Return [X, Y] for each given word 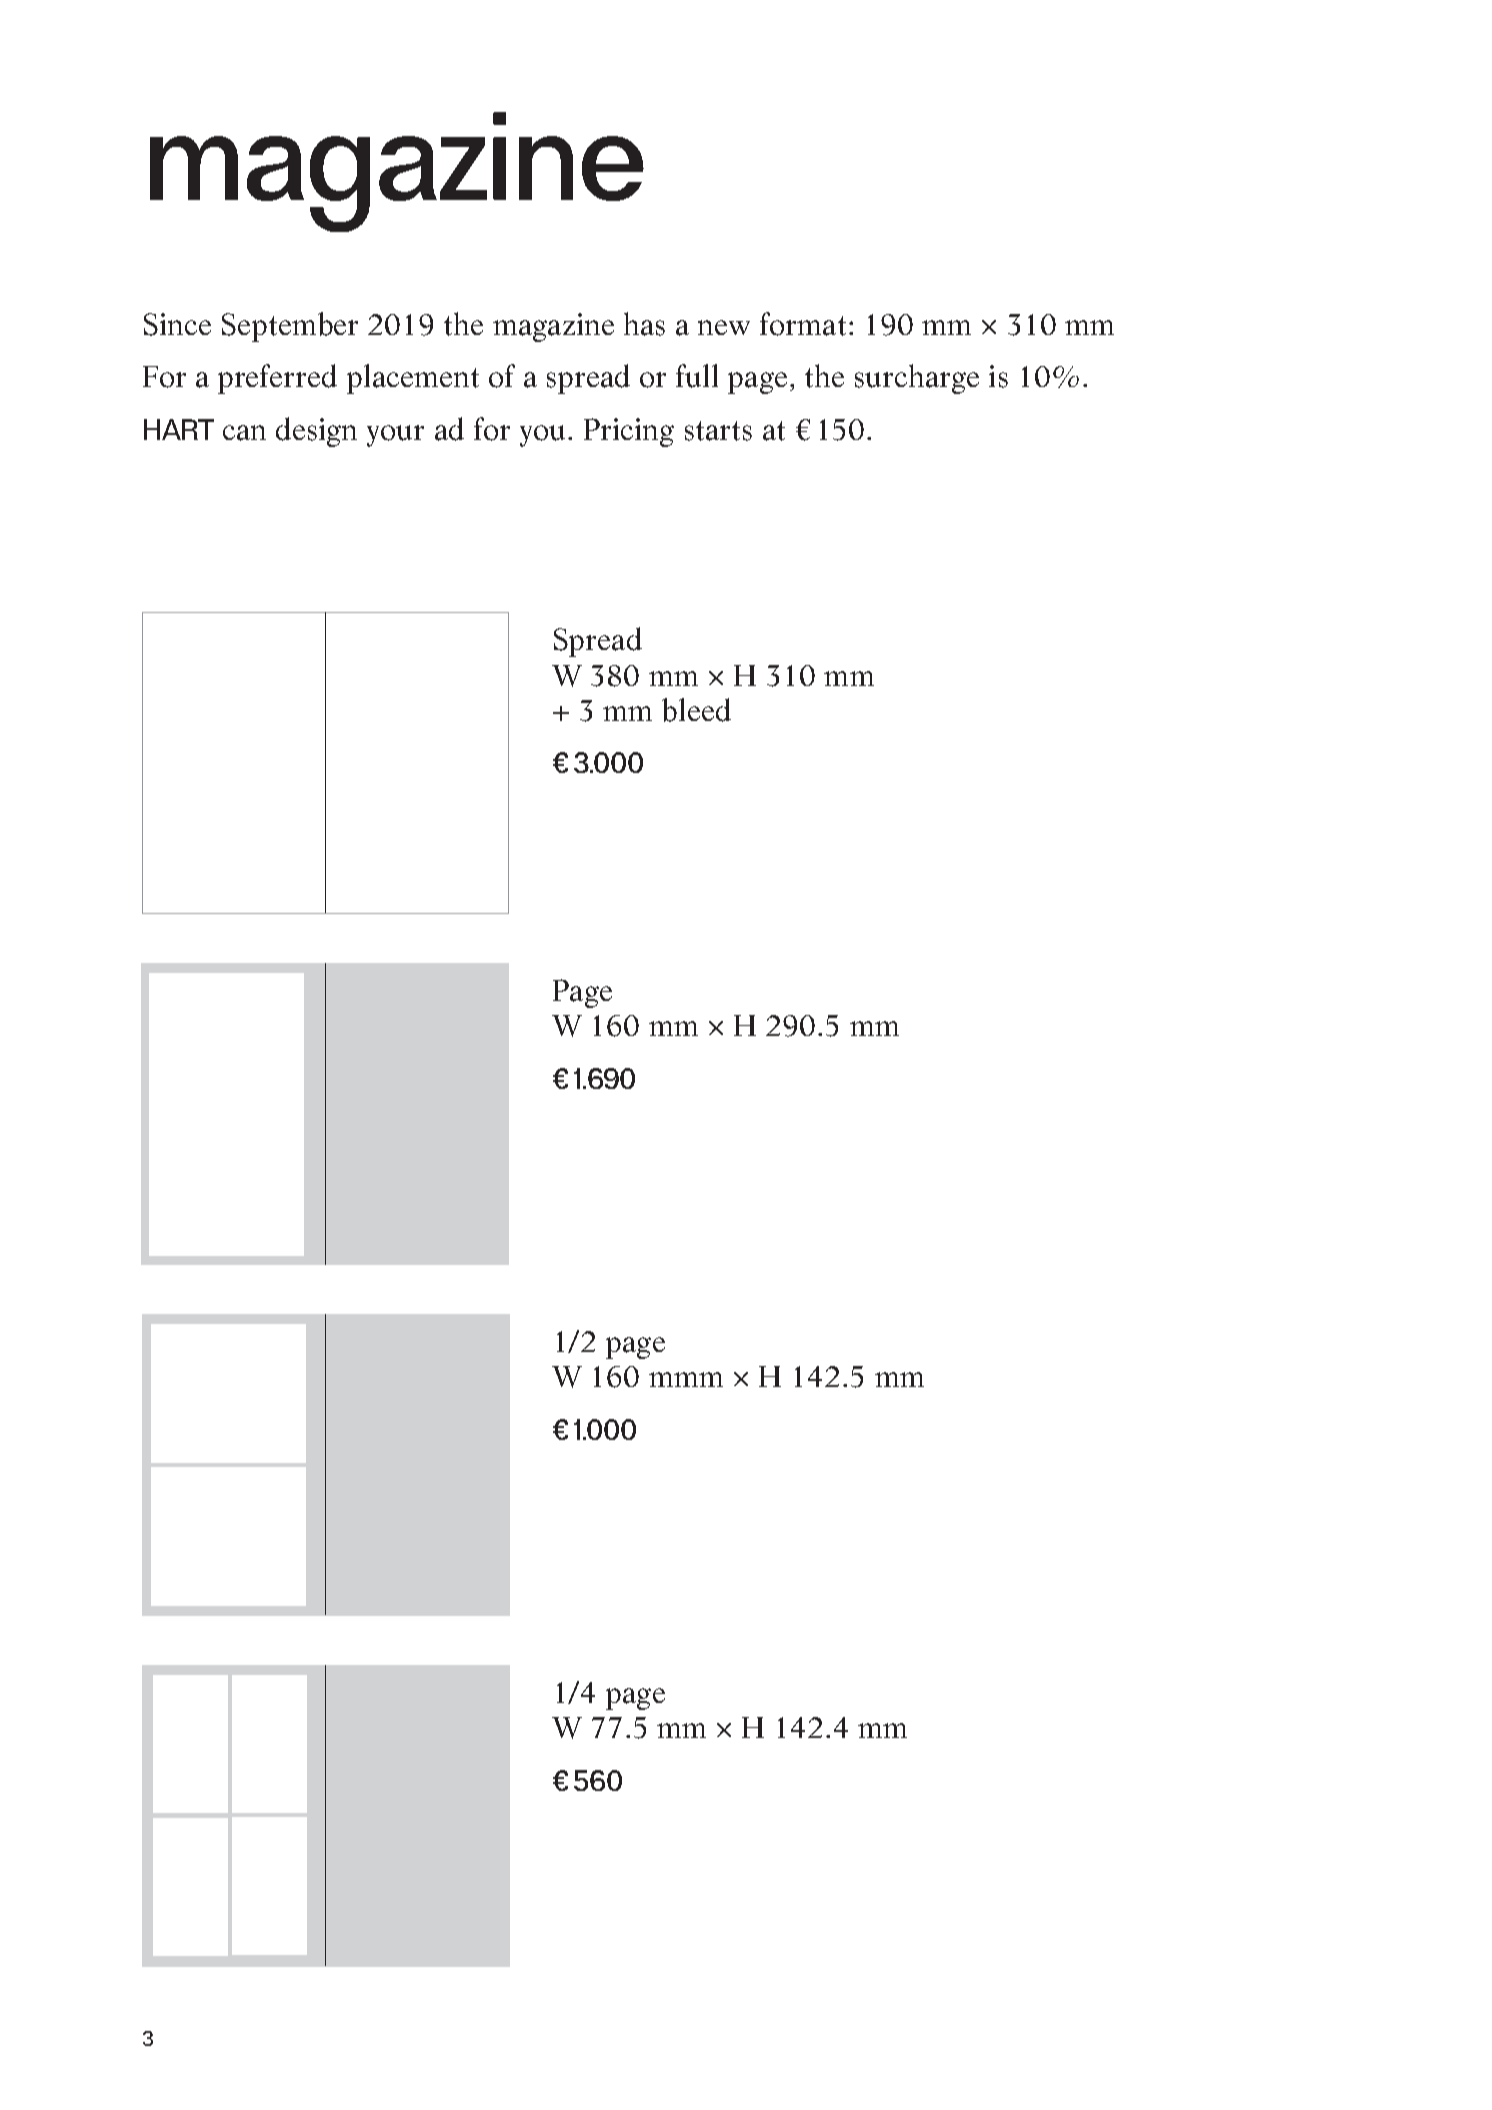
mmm [686, 1379]
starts [718, 431]
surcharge [917, 379]
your [395, 436]
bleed [696, 710]
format [803, 324]
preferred [277, 379]
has [644, 324]
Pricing [629, 432]
